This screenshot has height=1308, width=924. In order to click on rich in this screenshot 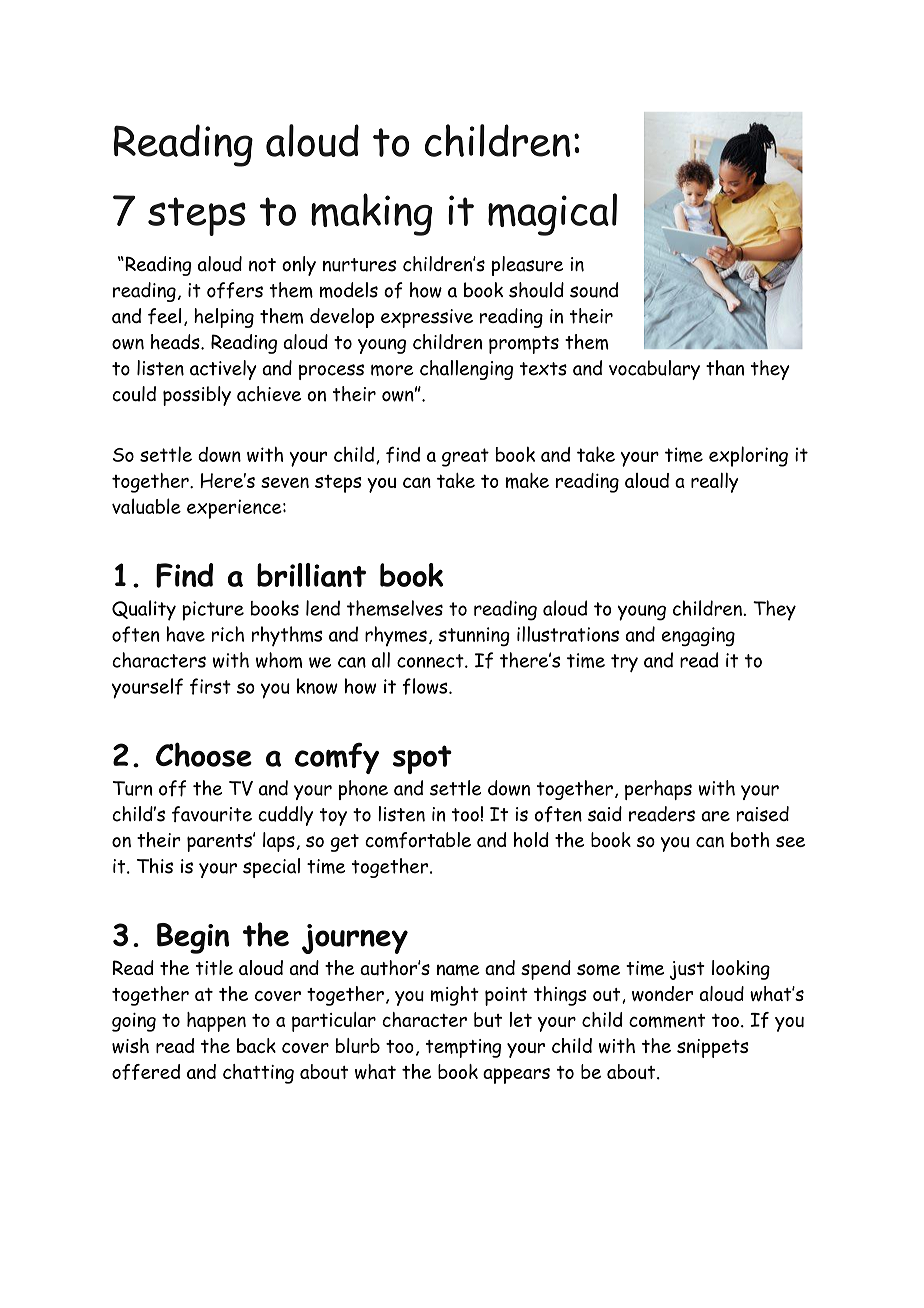, I will do `click(228, 634)`.
